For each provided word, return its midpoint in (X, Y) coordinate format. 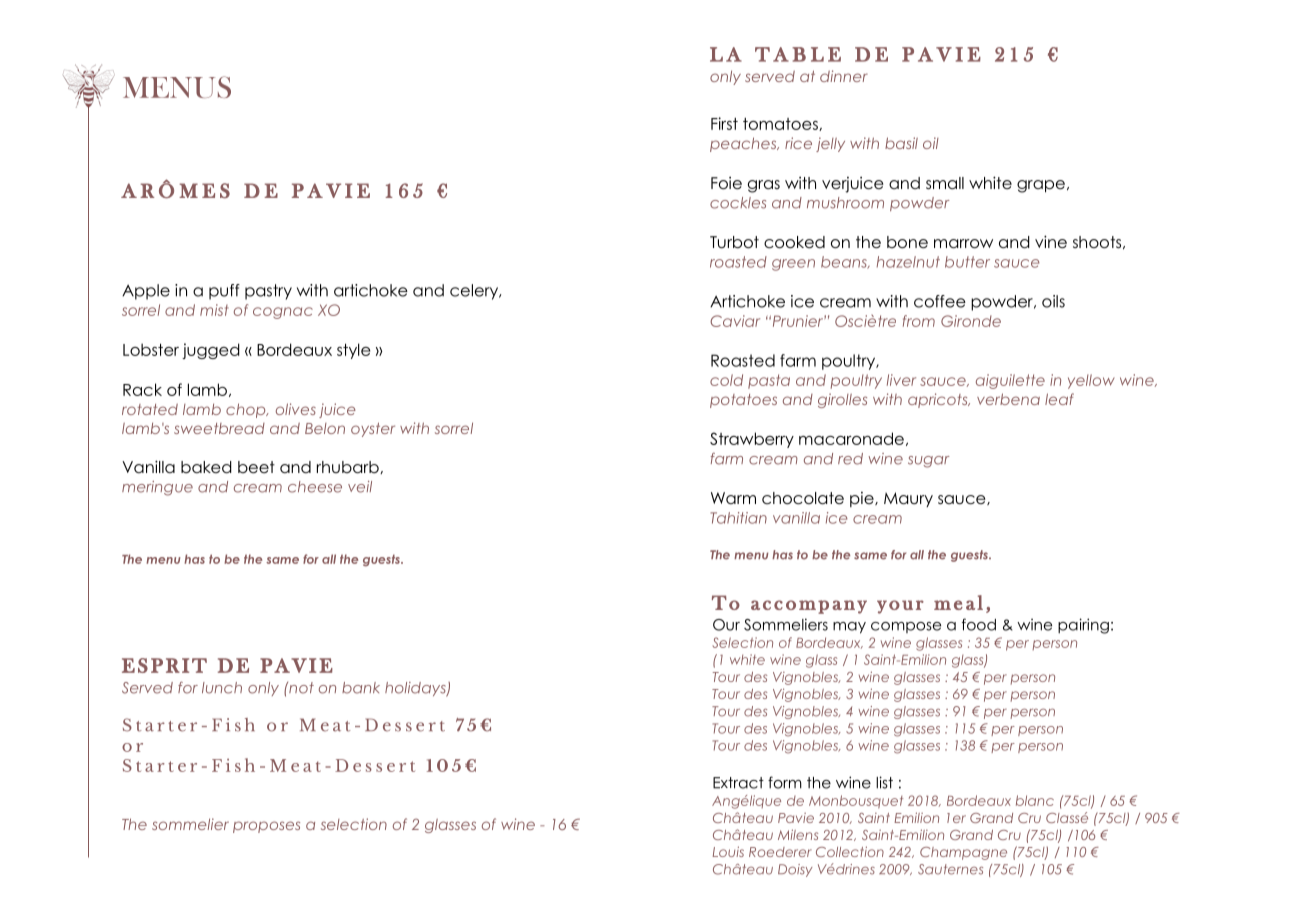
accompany (809, 607)
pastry (268, 292)
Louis (728, 851)
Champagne (963, 853)
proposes (266, 827)
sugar (929, 462)
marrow (963, 244)
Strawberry (752, 440)
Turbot (734, 242)
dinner (844, 76)
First (724, 123)
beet (256, 467)
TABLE (798, 54)
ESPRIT (164, 665)
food (979, 624)
